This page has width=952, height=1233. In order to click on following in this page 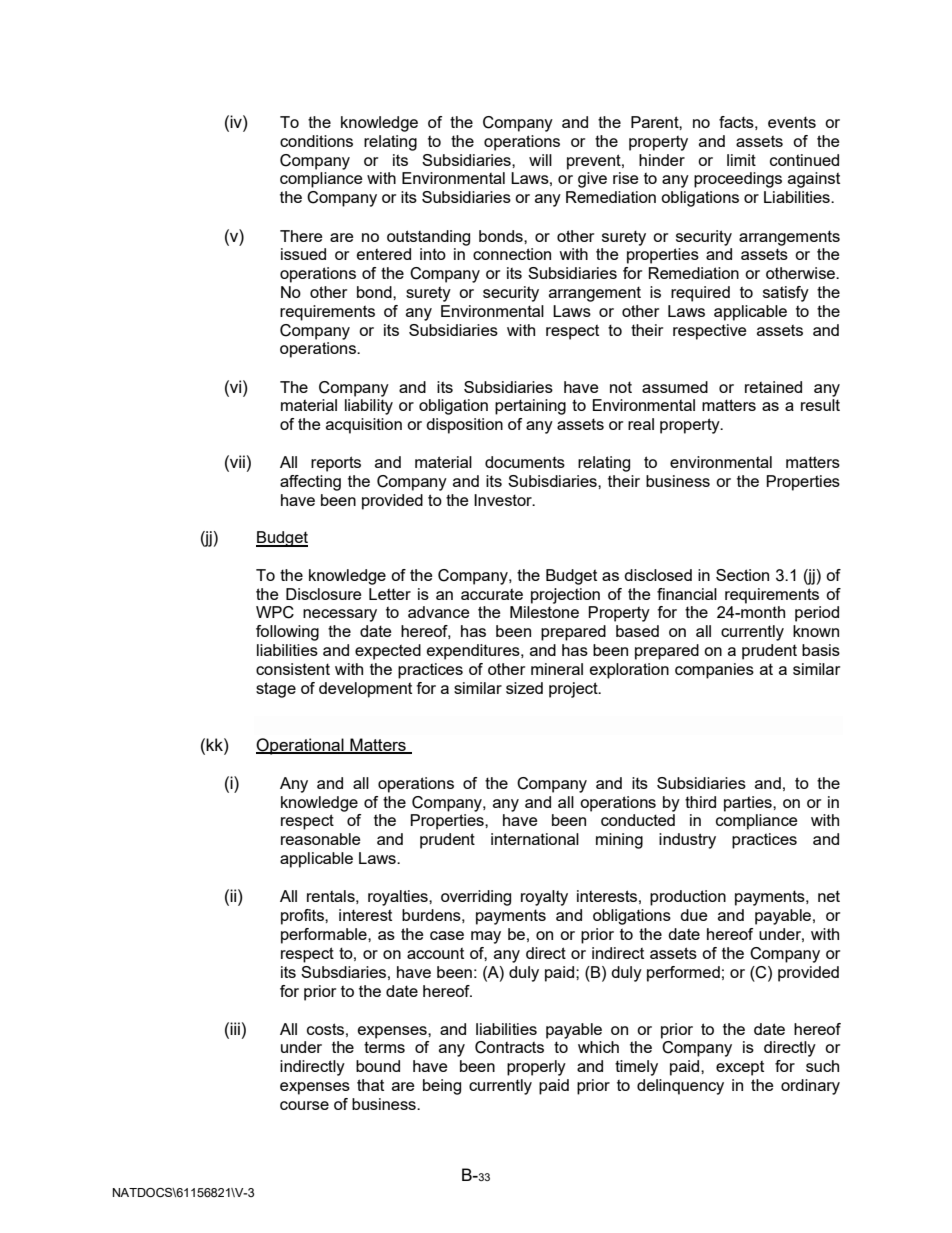, I will do `click(287, 633)`.
